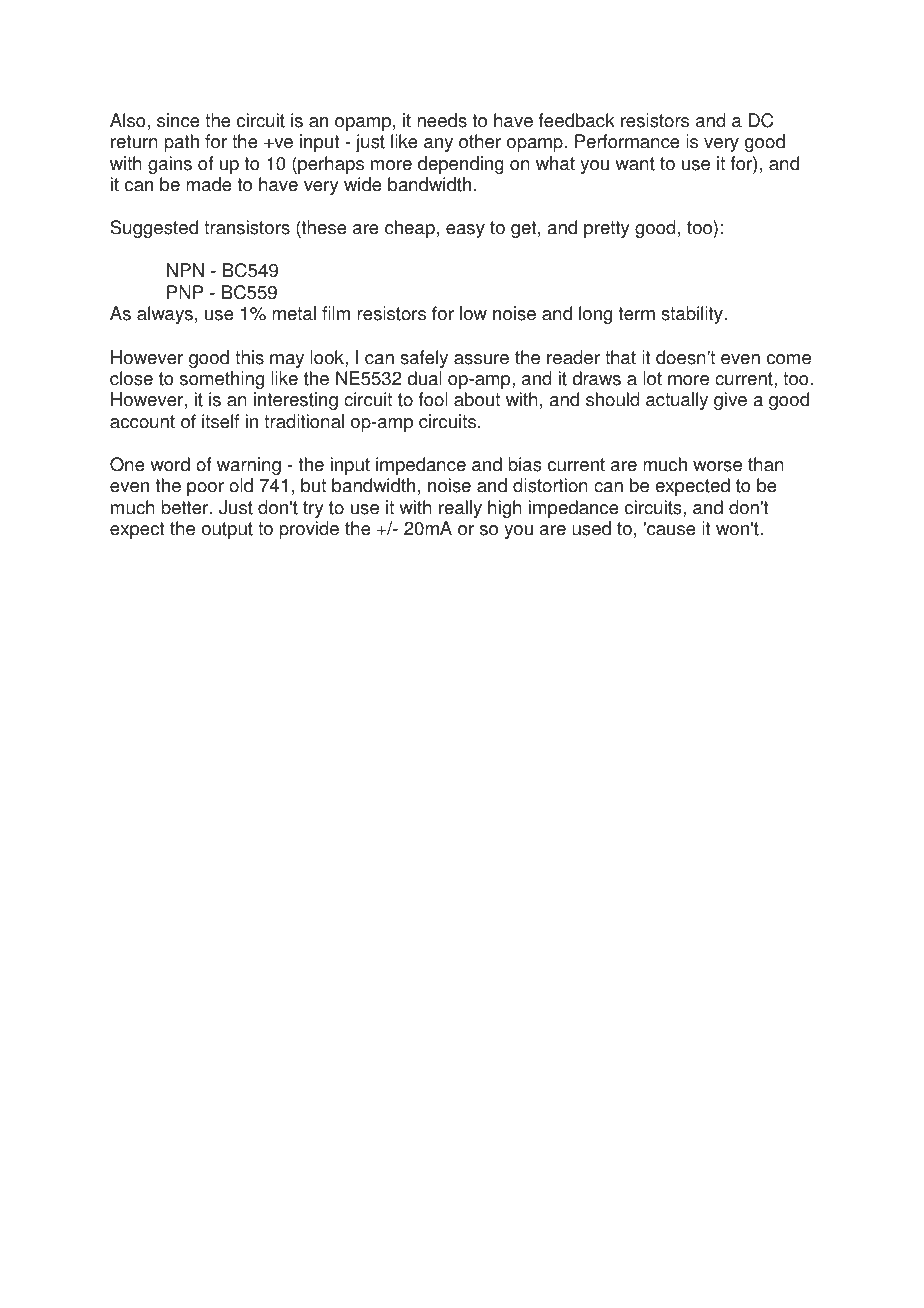  I want to click on transistors, so click(247, 227).
